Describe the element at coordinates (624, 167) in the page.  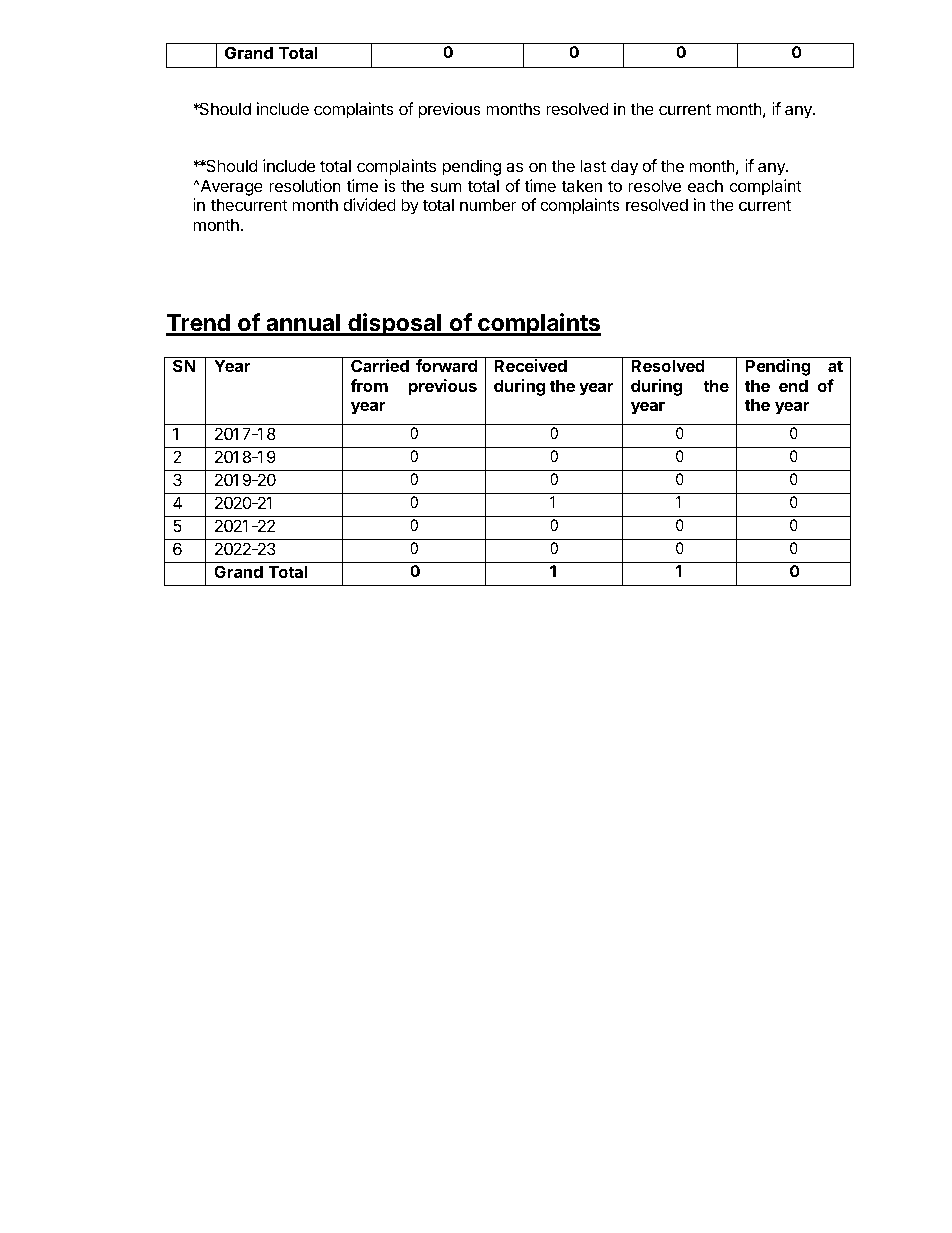
I see `day` at that location.
